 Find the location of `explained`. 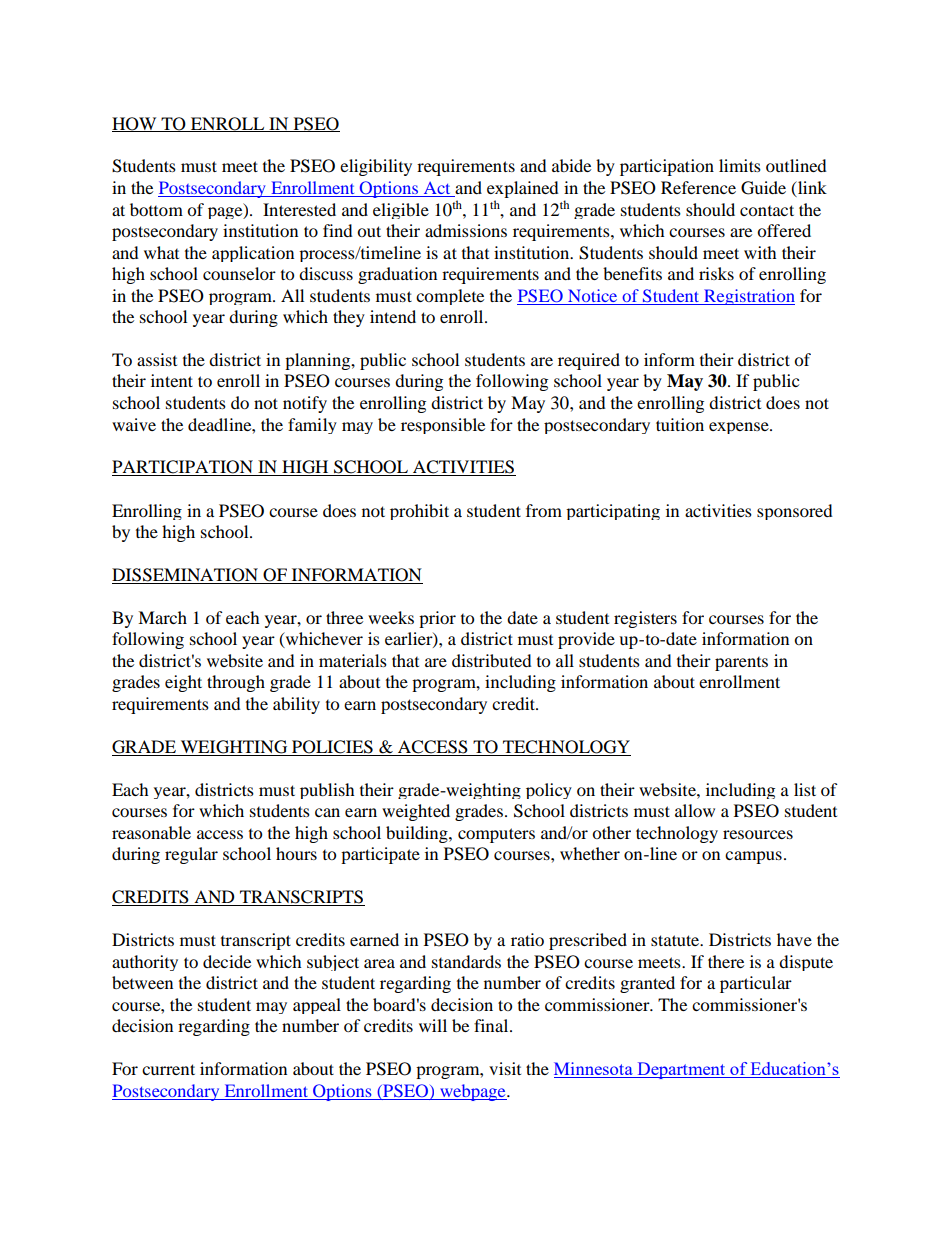

explained is located at coordinates (523, 191).
